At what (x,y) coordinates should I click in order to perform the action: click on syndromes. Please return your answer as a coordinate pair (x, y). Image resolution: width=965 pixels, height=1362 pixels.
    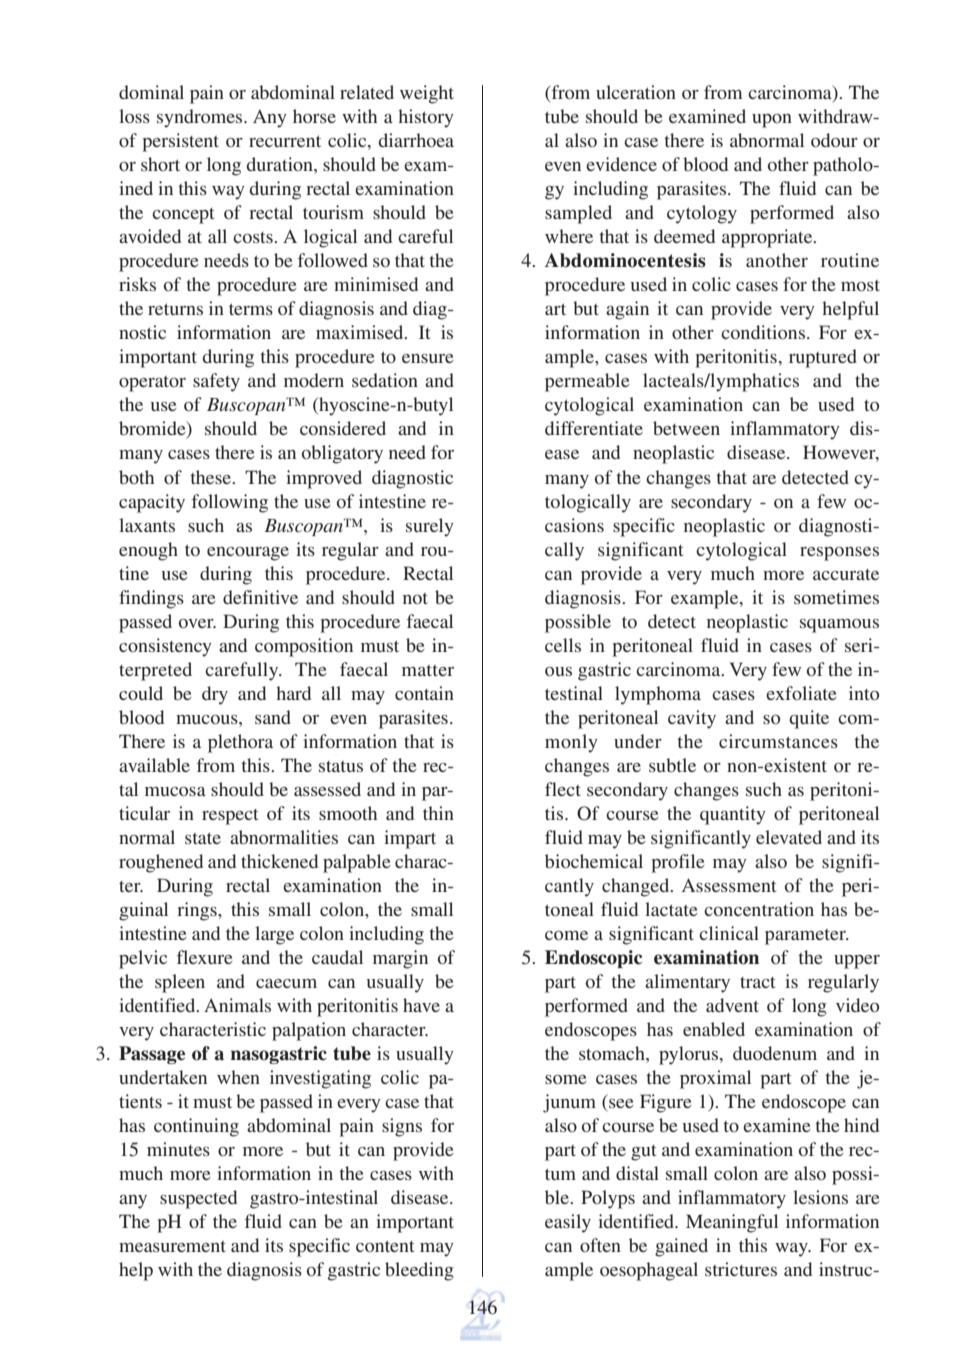
    Looking at the image, I should click on (201, 118).
